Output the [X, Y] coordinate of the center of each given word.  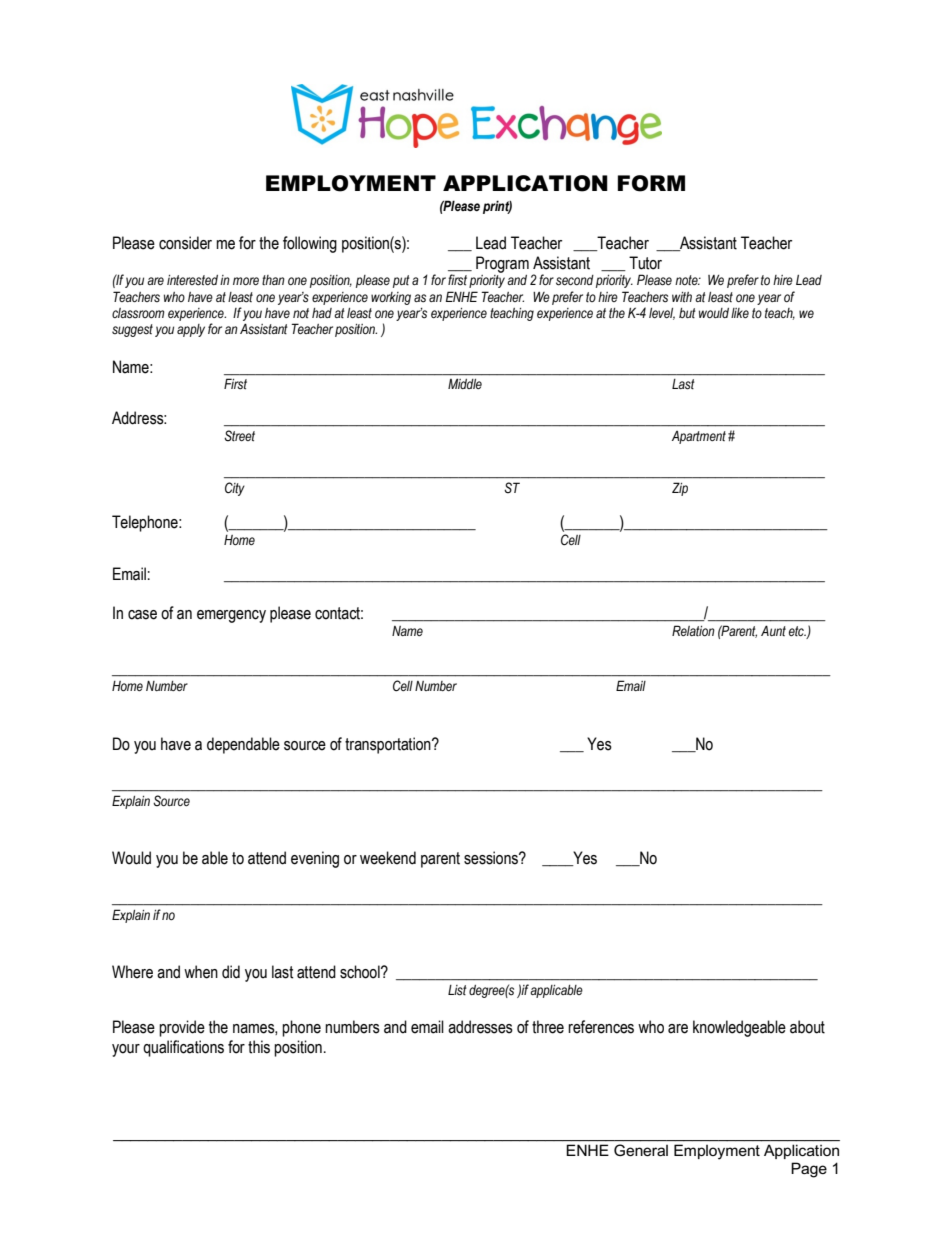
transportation [389, 745]
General [641, 1150]
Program [502, 264]
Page [809, 1170]
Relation [693, 631]
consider [185, 243]
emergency [231, 616]
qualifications [183, 1048]
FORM [651, 183]
